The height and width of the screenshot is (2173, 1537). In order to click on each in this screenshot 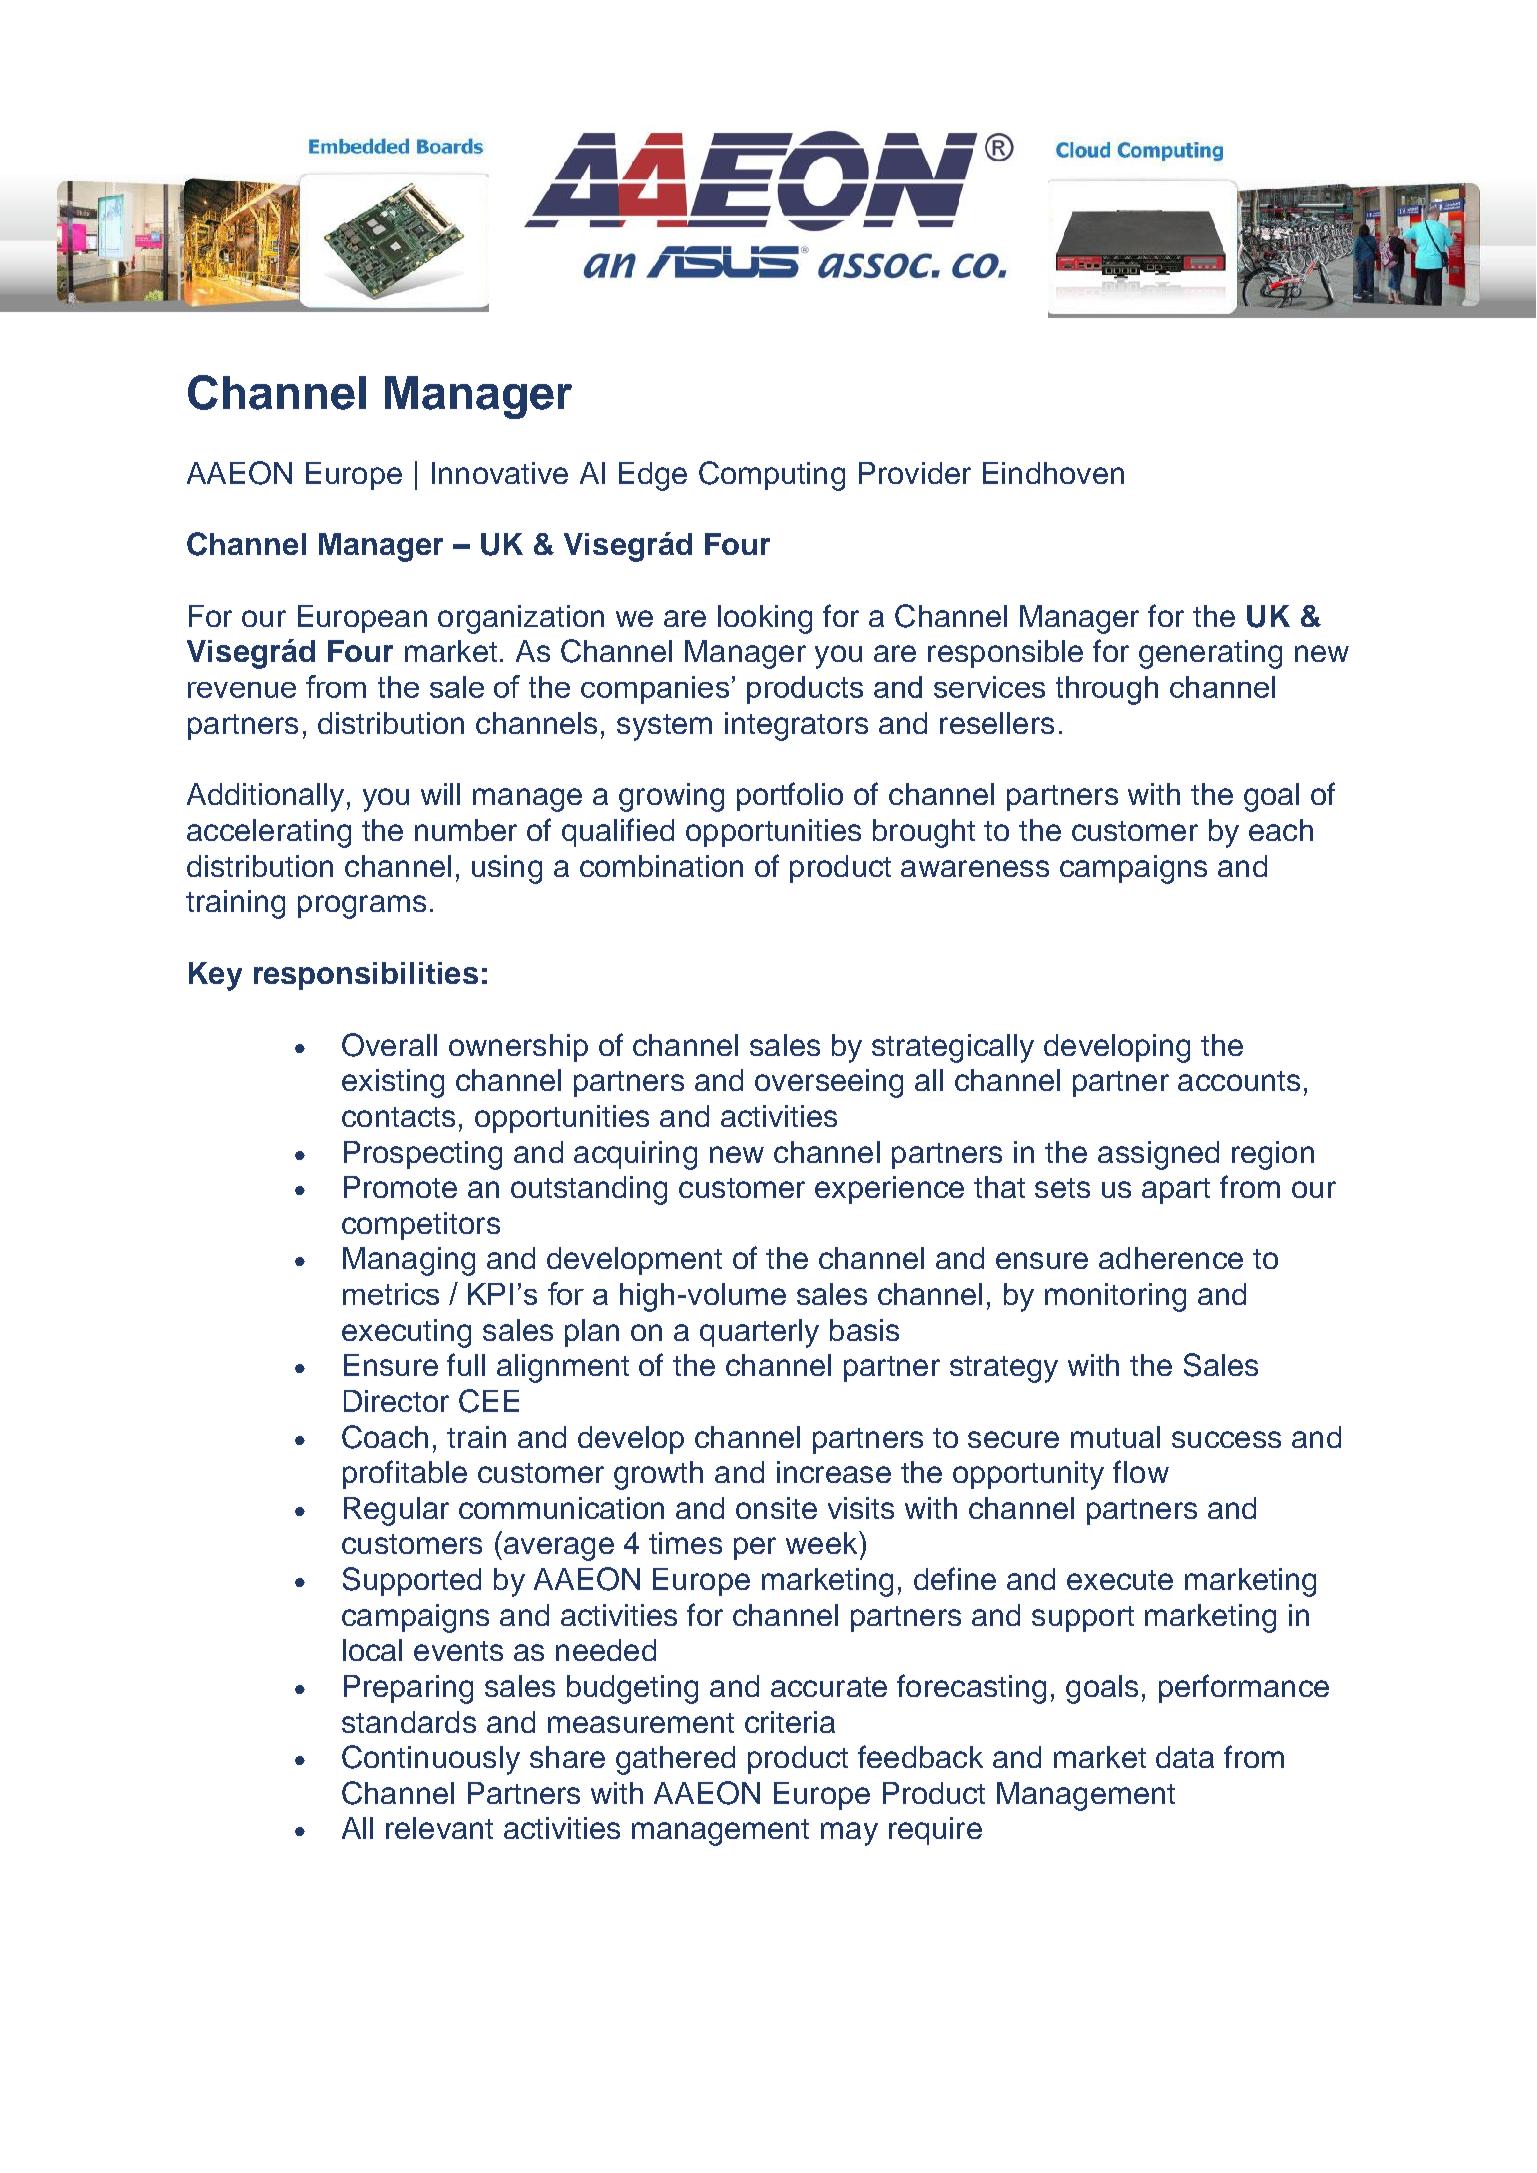, I will do `click(1281, 830)`.
